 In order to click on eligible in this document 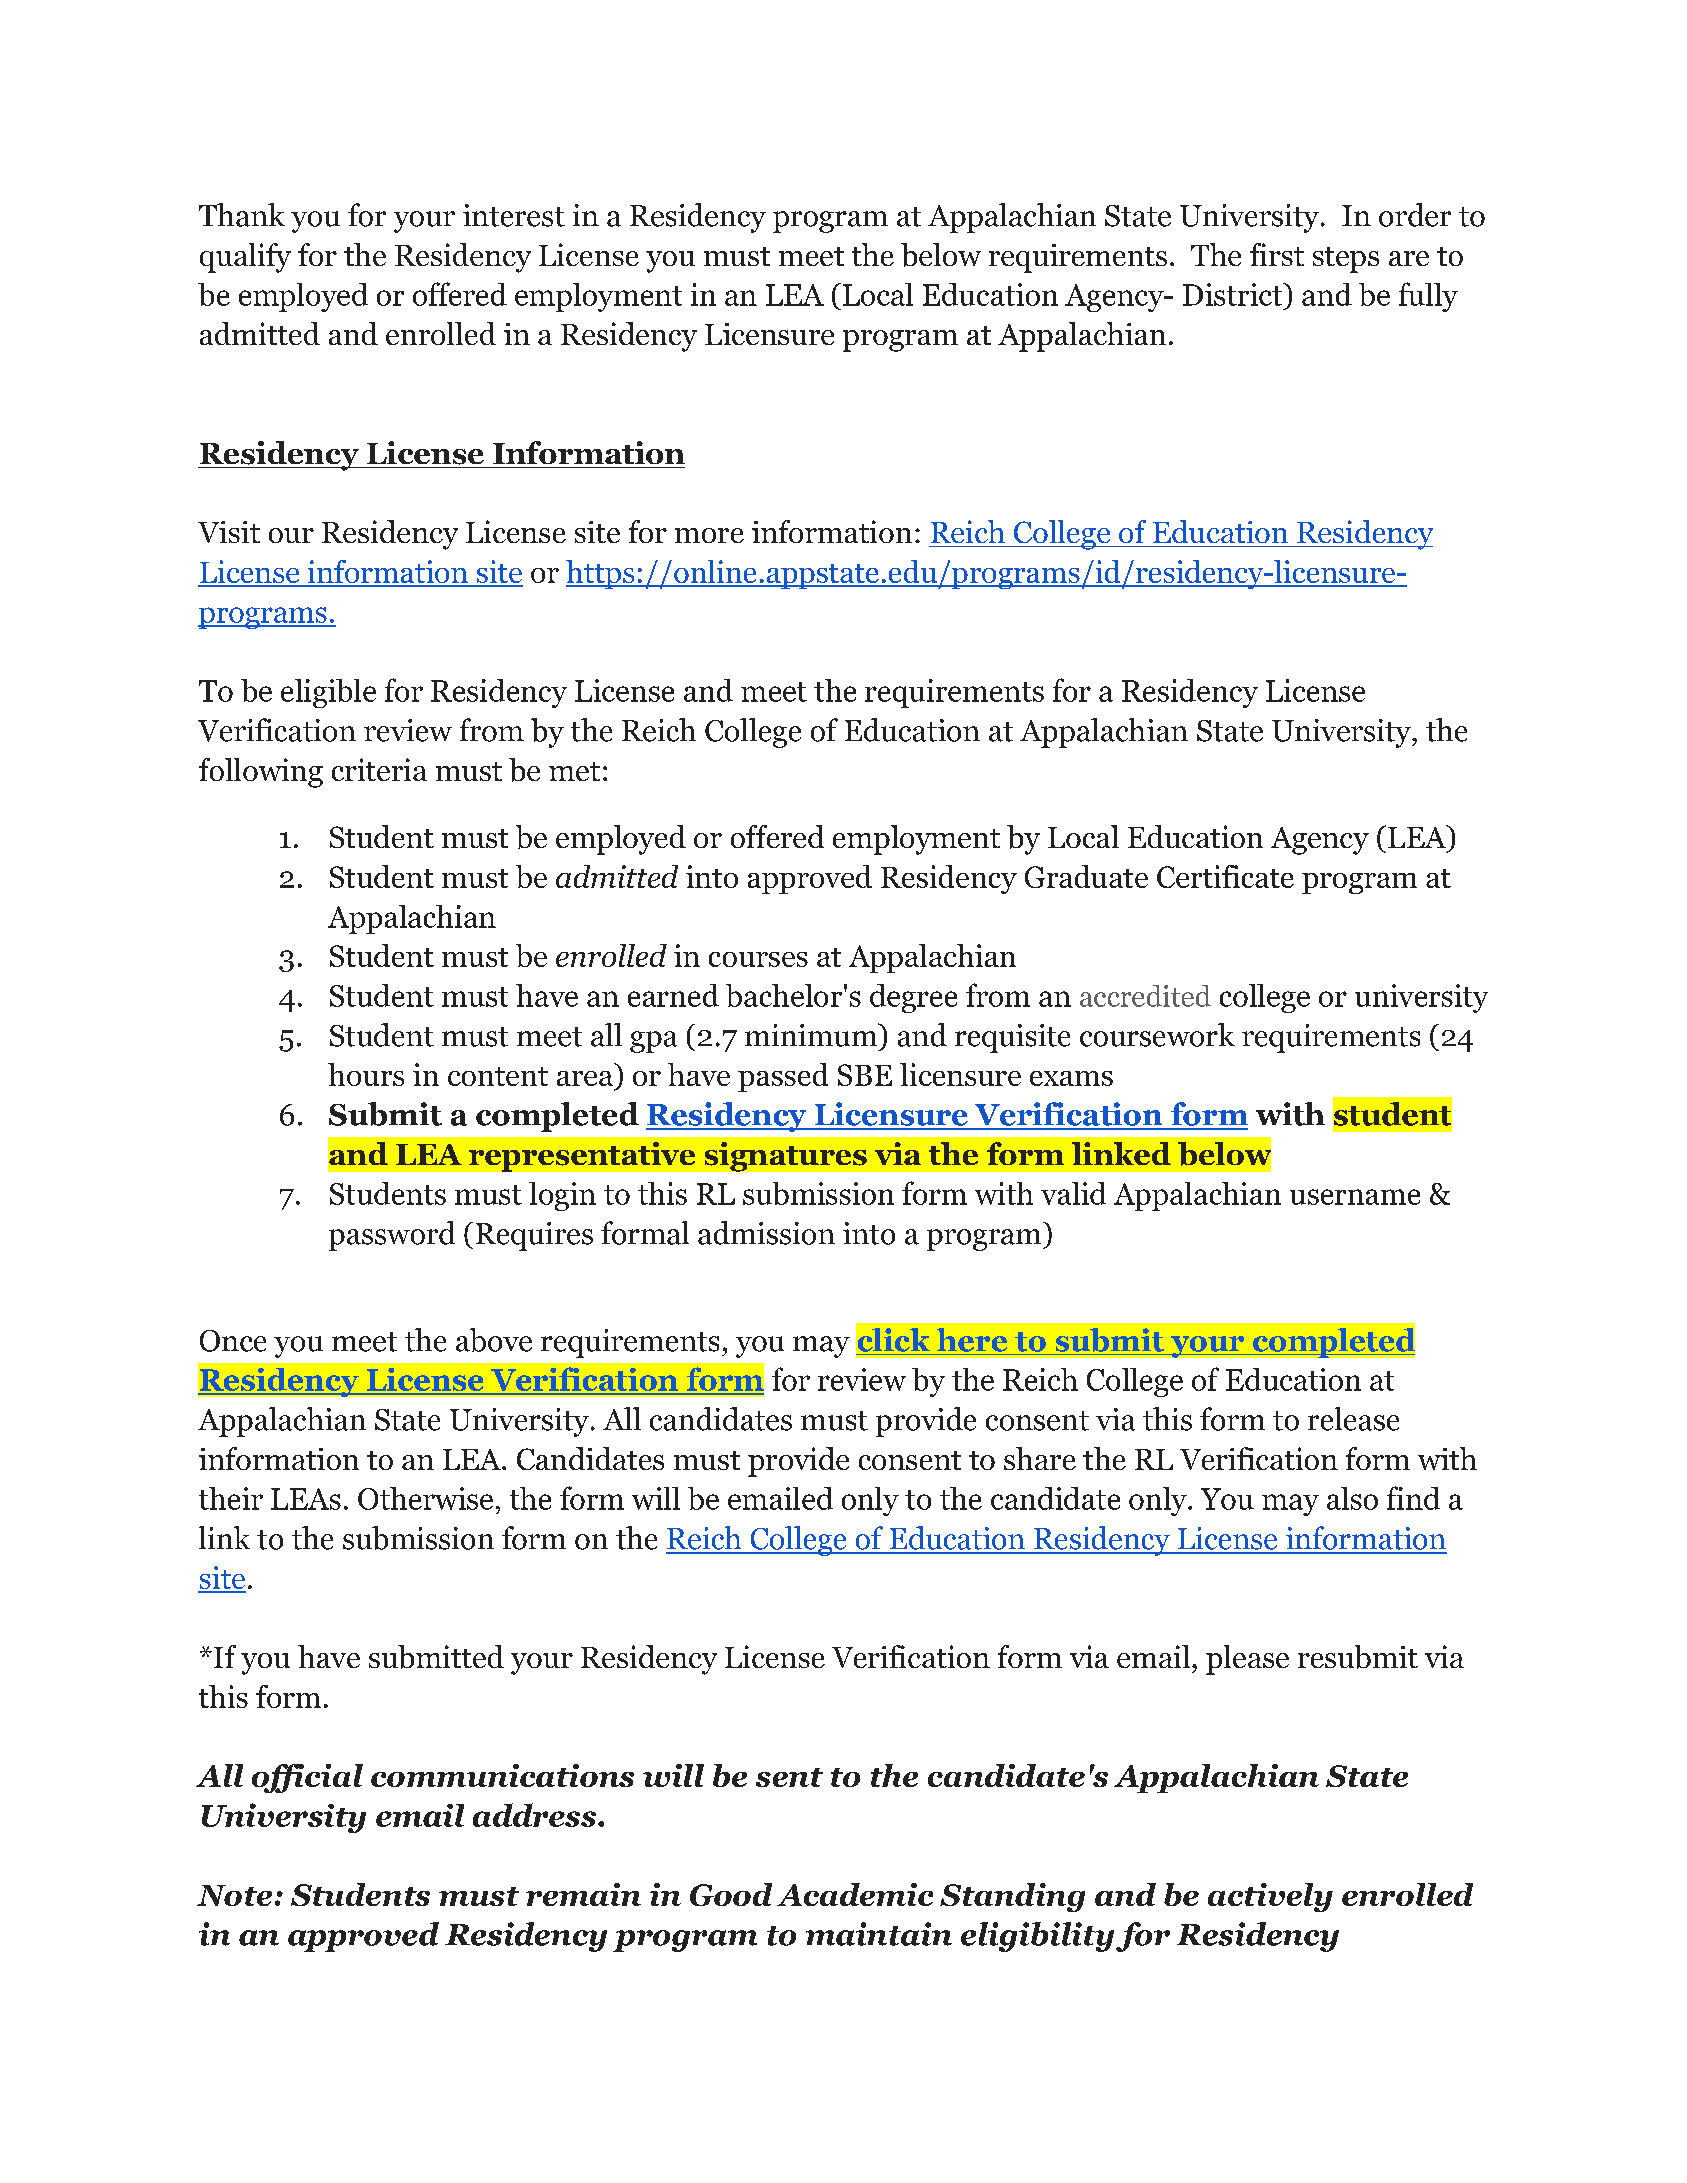, I will do `click(328, 693)`.
